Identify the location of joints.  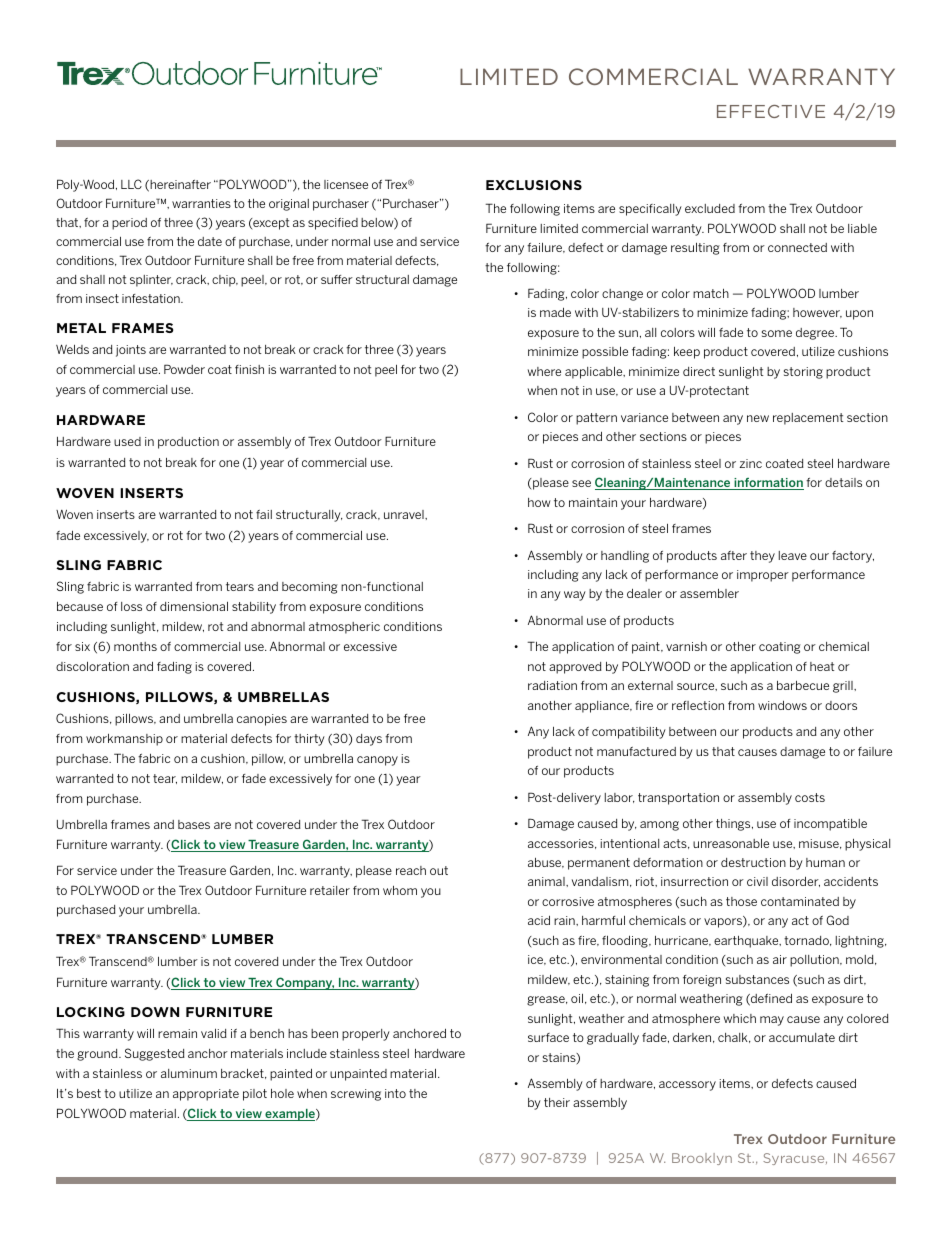
(131, 351).
